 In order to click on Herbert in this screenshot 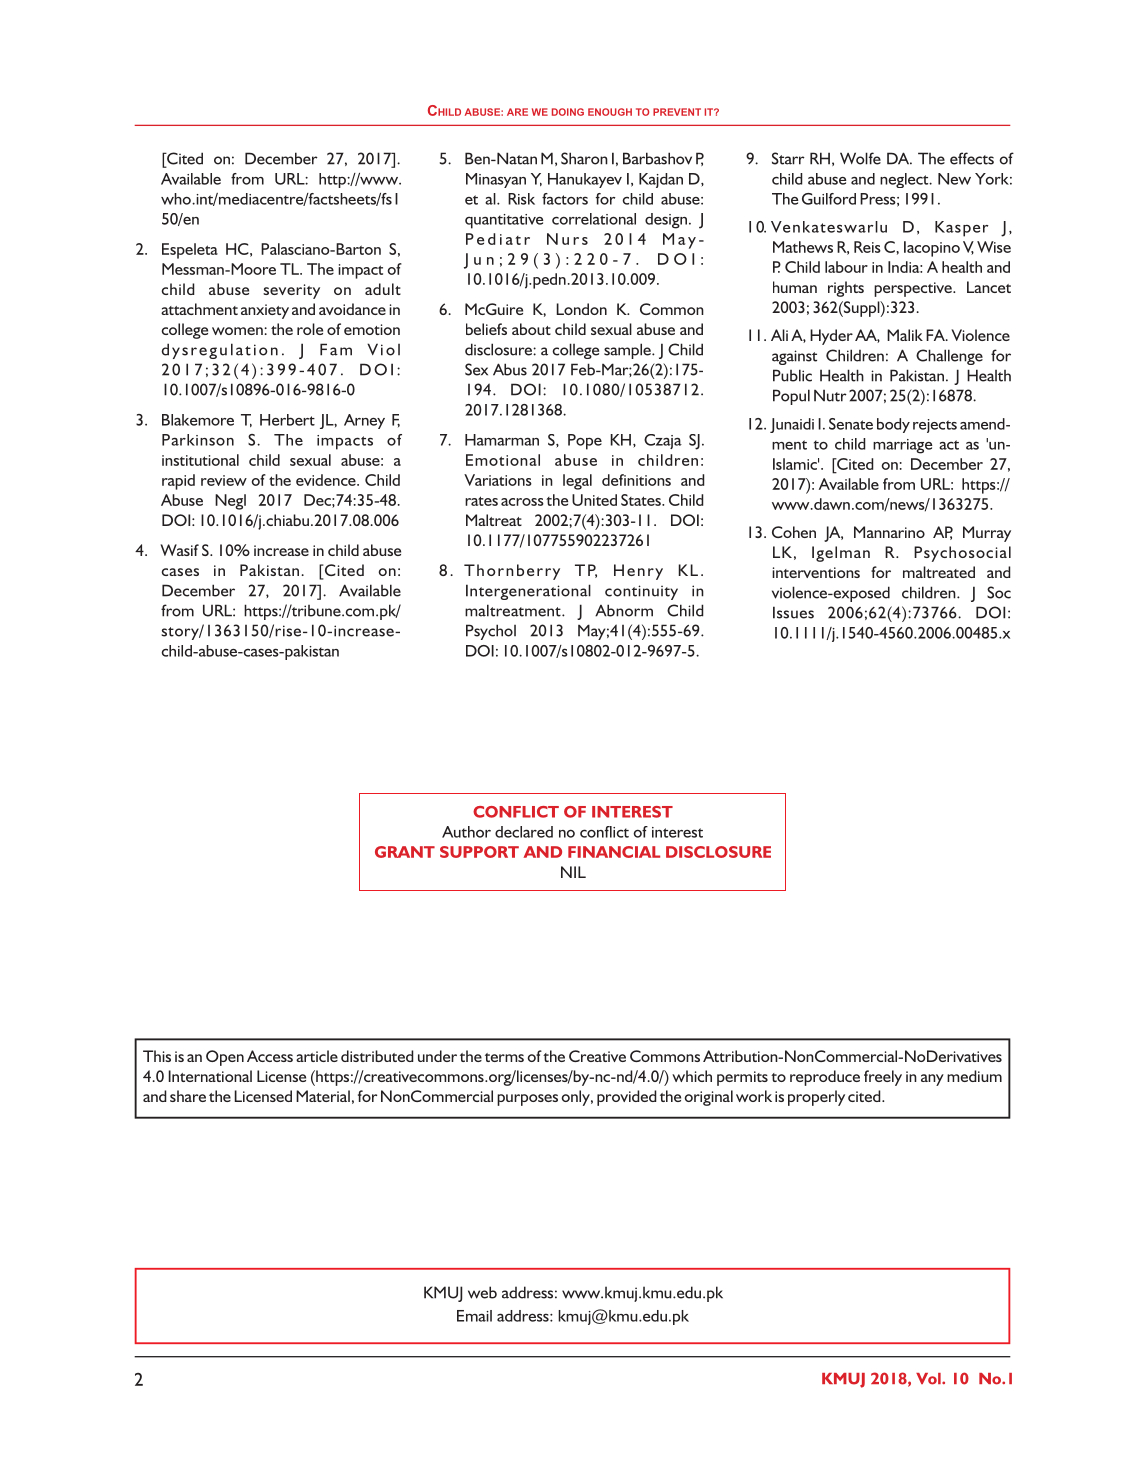, I will do `click(287, 420)`.
